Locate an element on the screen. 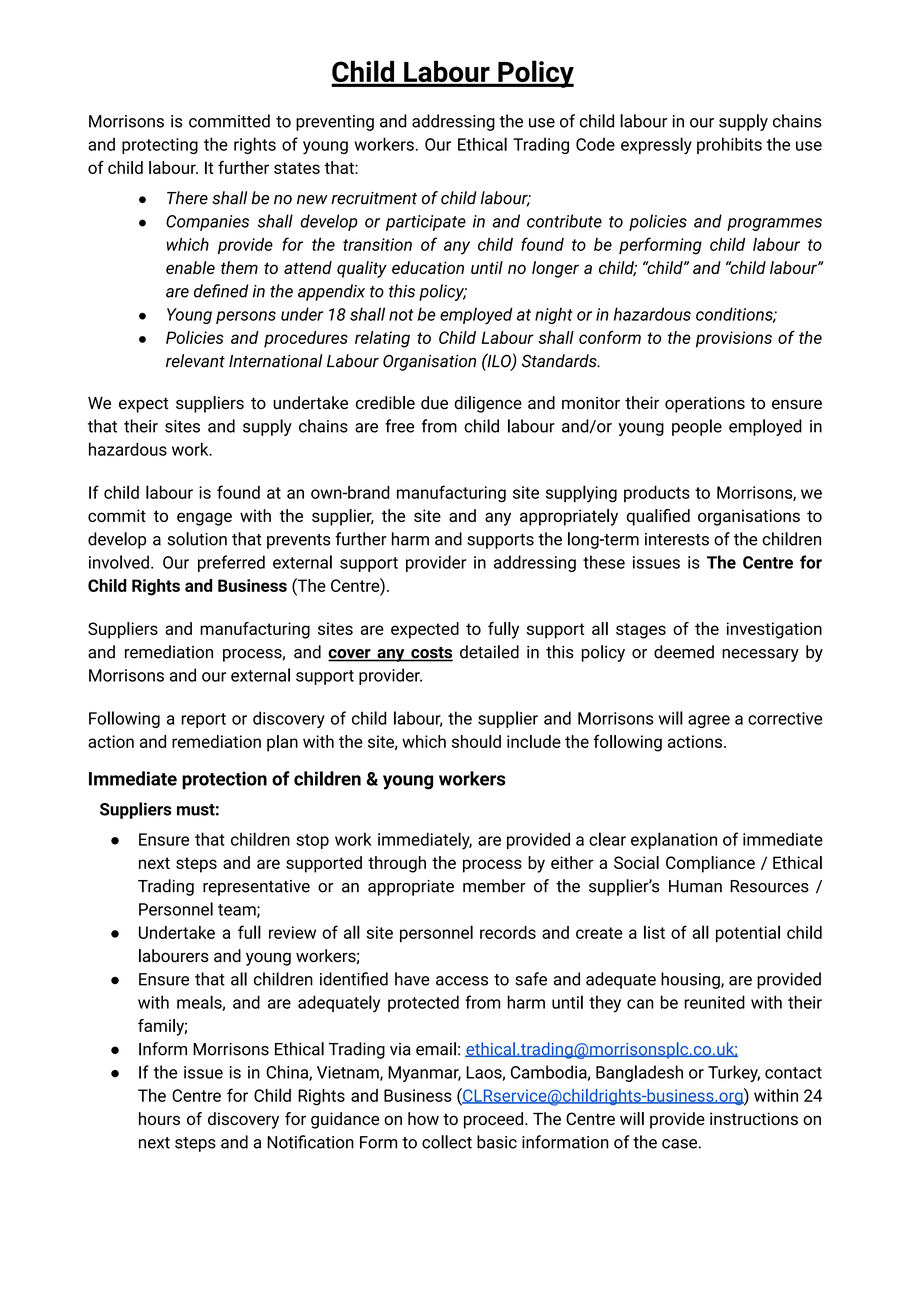 The height and width of the screenshot is (1307, 924). operations is located at coordinates (705, 404).
